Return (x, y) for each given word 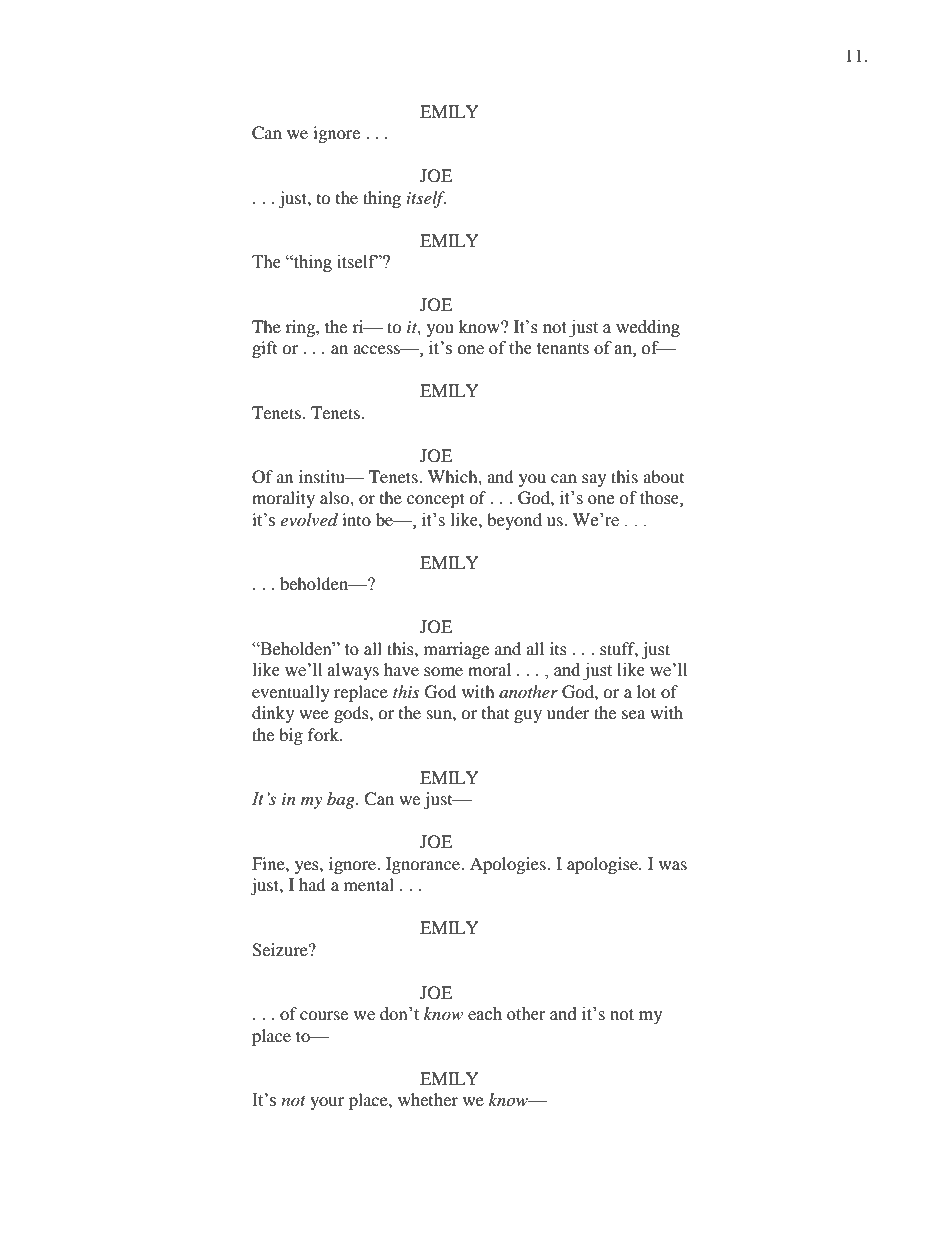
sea (633, 714)
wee (314, 714)
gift (264, 349)
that (495, 712)
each (485, 1014)
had (312, 884)
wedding (648, 328)
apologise (603, 865)
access (377, 349)
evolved (309, 519)
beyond (514, 521)
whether (428, 1099)
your (327, 1103)
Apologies (509, 865)
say (594, 480)
